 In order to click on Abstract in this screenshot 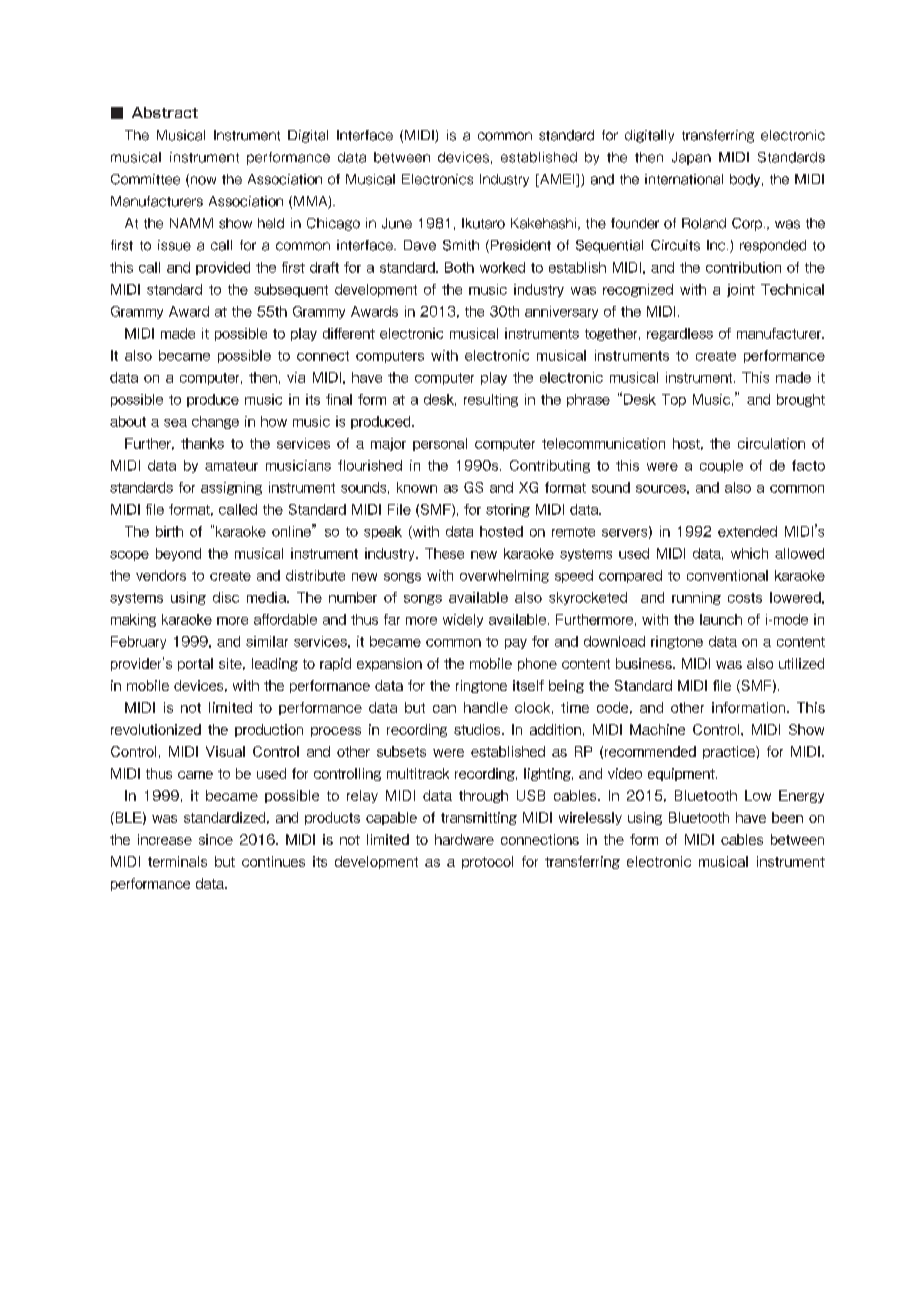, I will do `click(165, 112)`.
